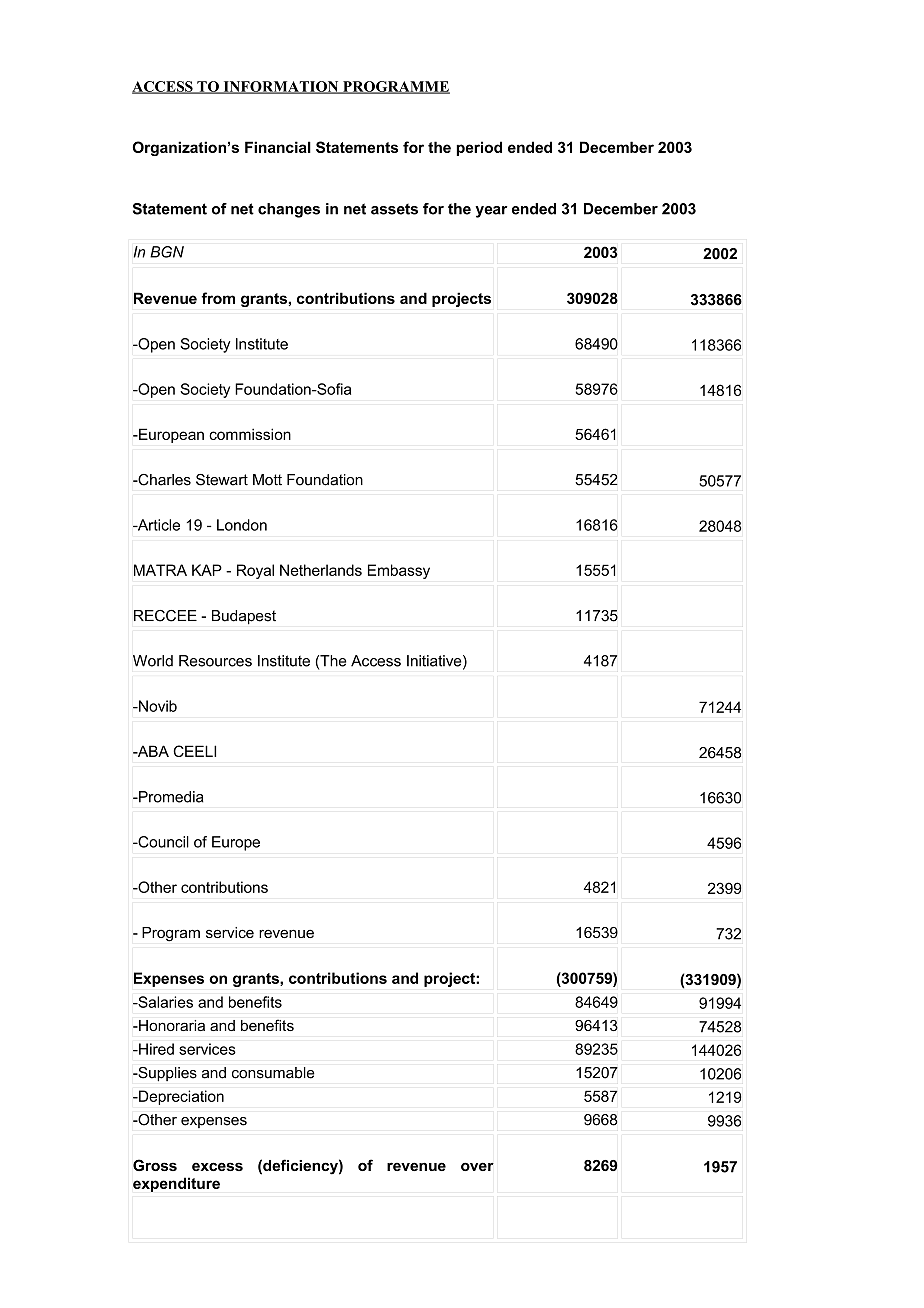  Describe the element at coordinates (399, 571) in the screenshot. I see `Embassy` at that location.
